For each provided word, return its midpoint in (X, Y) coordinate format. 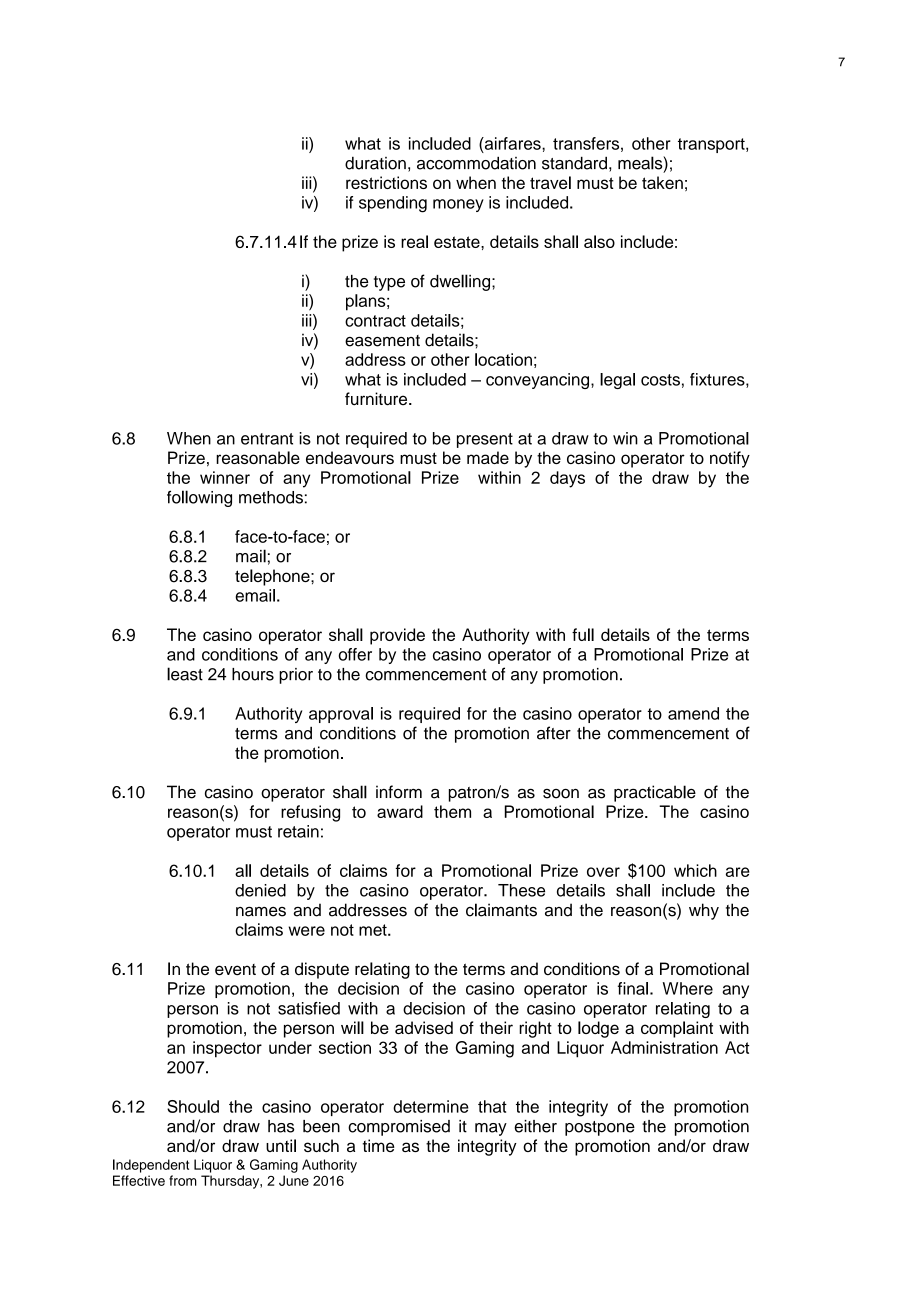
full (583, 634)
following (199, 498)
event (235, 970)
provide (397, 636)
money (458, 205)
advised (424, 1027)
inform (399, 792)
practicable (655, 793)
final (633, 988)
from (183, 1180)
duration (375, 163)
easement (382, 341)
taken (662, 182)
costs (660, 380)
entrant (267, 439)
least (185, 674)
